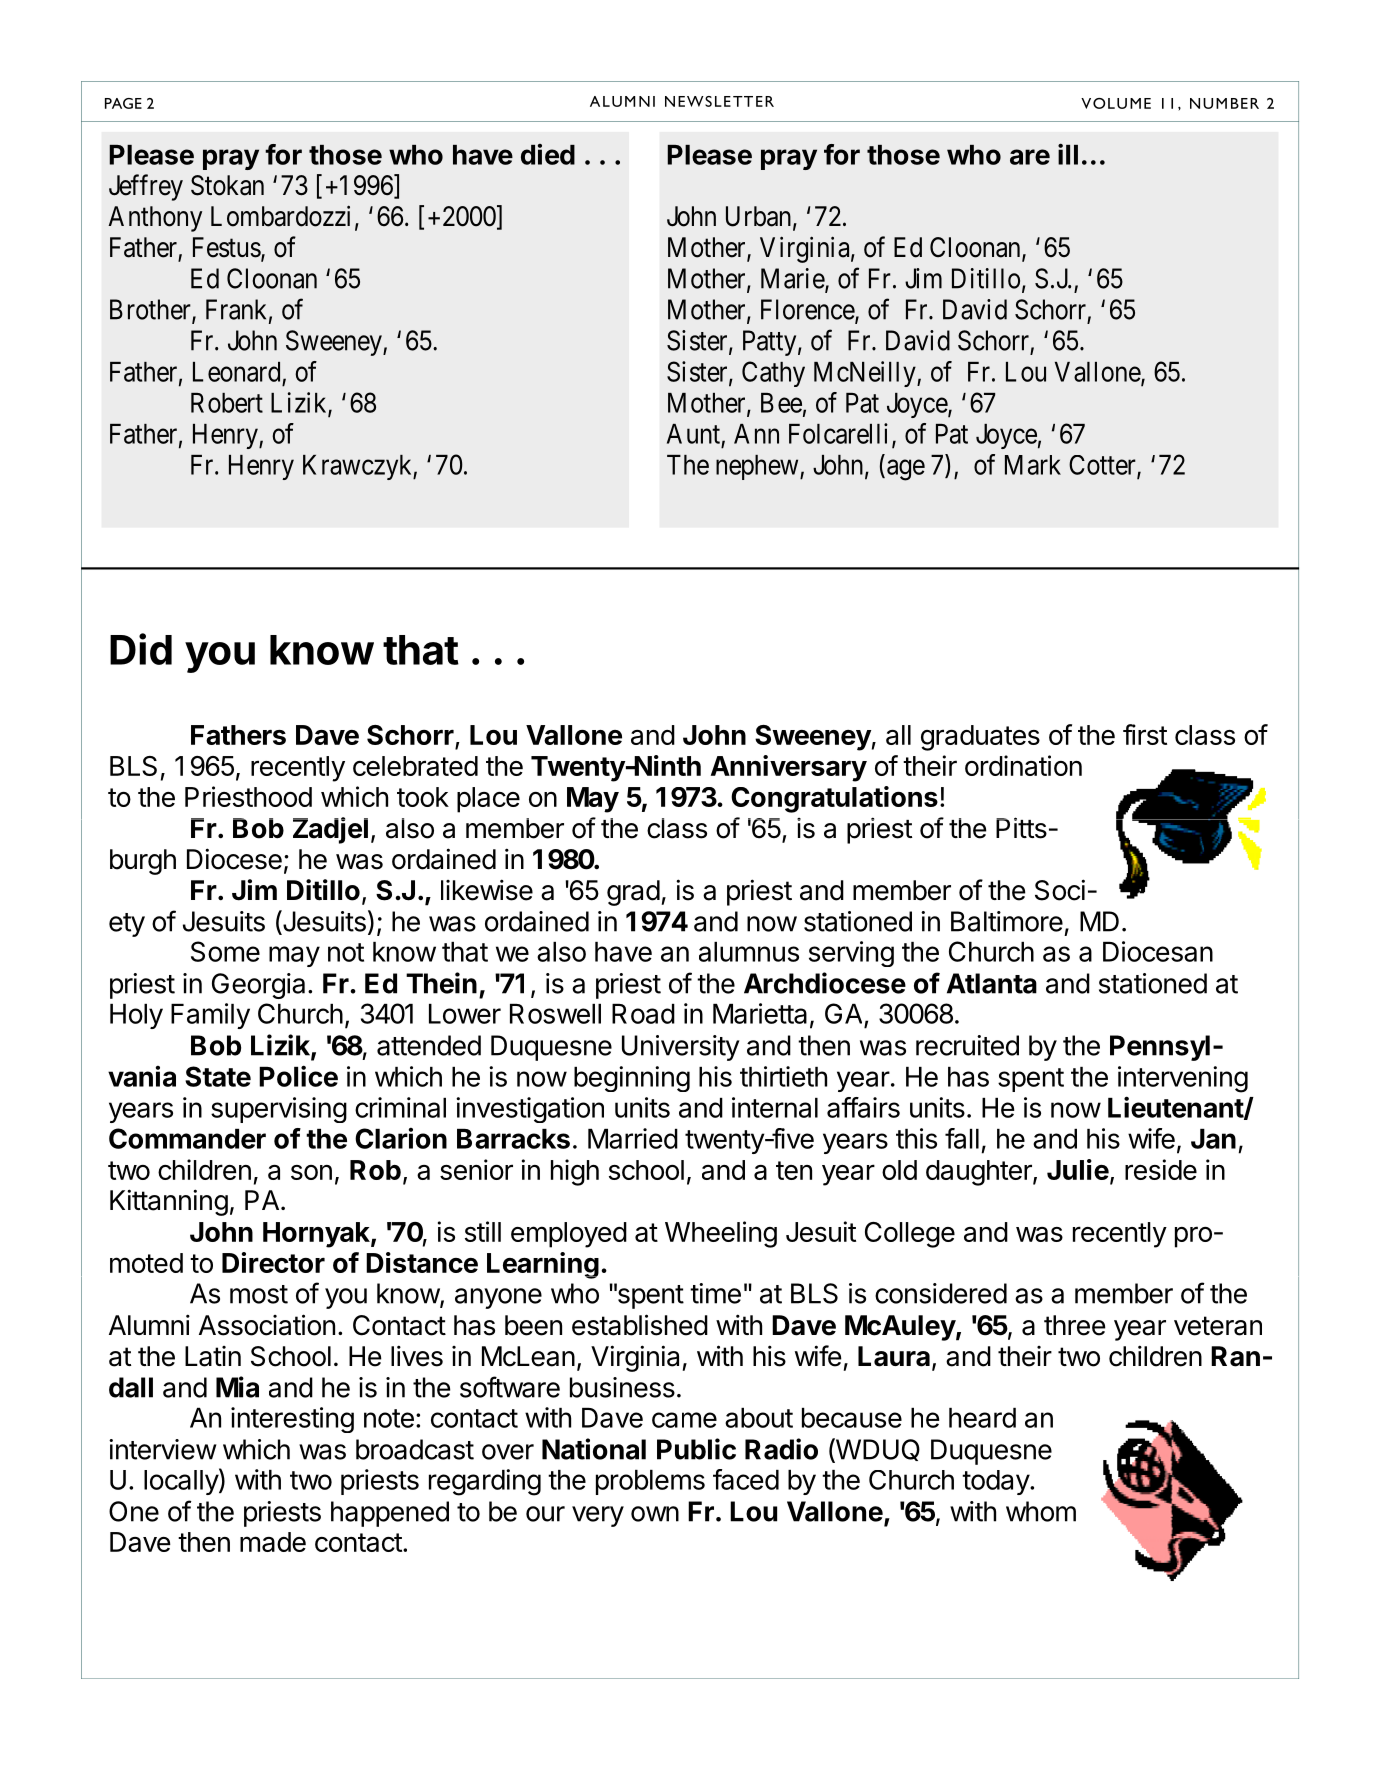 This screenshot has height=1786, width=1380. Describe the element at coordinates (1007, 921) in the screenshot. I see `Baltimore` at that location.
